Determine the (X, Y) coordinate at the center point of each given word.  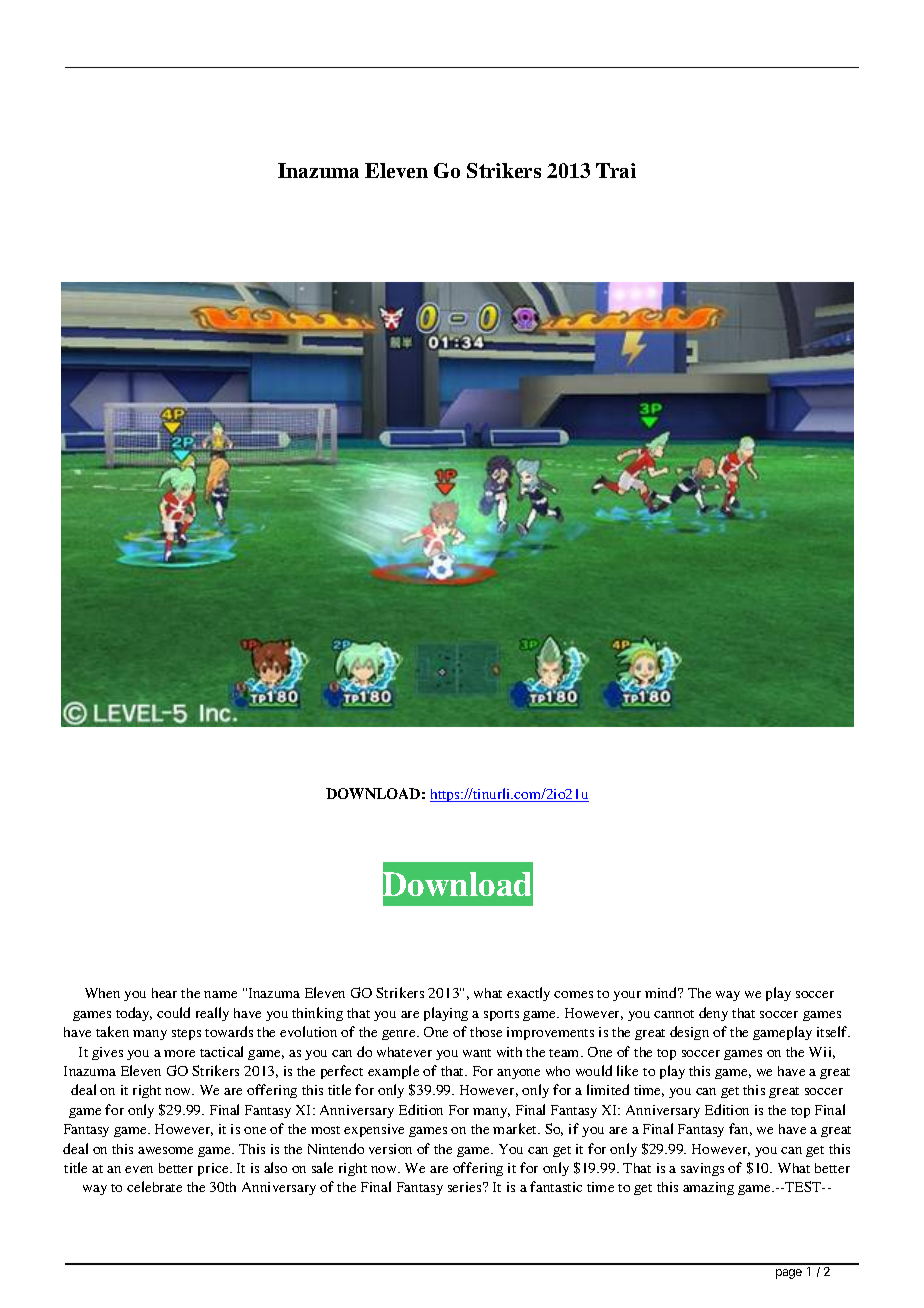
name (220, 994)
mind (662, 992)
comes (573, 994)
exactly (528, 994)
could (173, 1012)
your (627, 996)
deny (713, 1014)
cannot (674, 1014)
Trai (616, 170)
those (486, 1032)
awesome (165, 1150)
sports (501, 1015)
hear (164, 993)
